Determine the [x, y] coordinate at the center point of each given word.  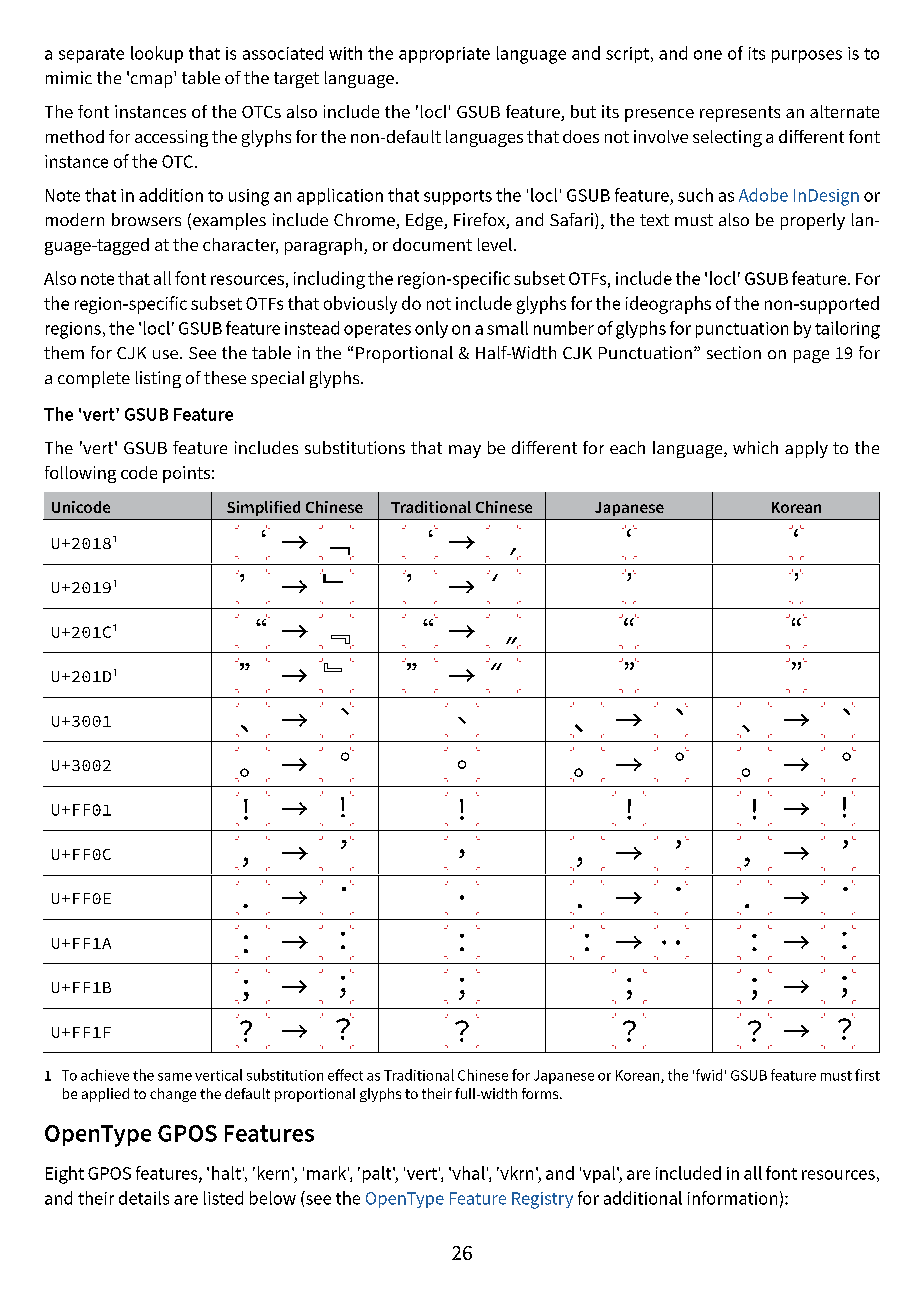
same [175, 1077]
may [465, 451]
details [144, 1198]
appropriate [444, 55]
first [867, 1075]
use [167, 354]
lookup [157, 54]
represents [740, 114]
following [80, 474]
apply [806, 449]
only [431, 329]
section [734, 352]
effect [345, 1075]
